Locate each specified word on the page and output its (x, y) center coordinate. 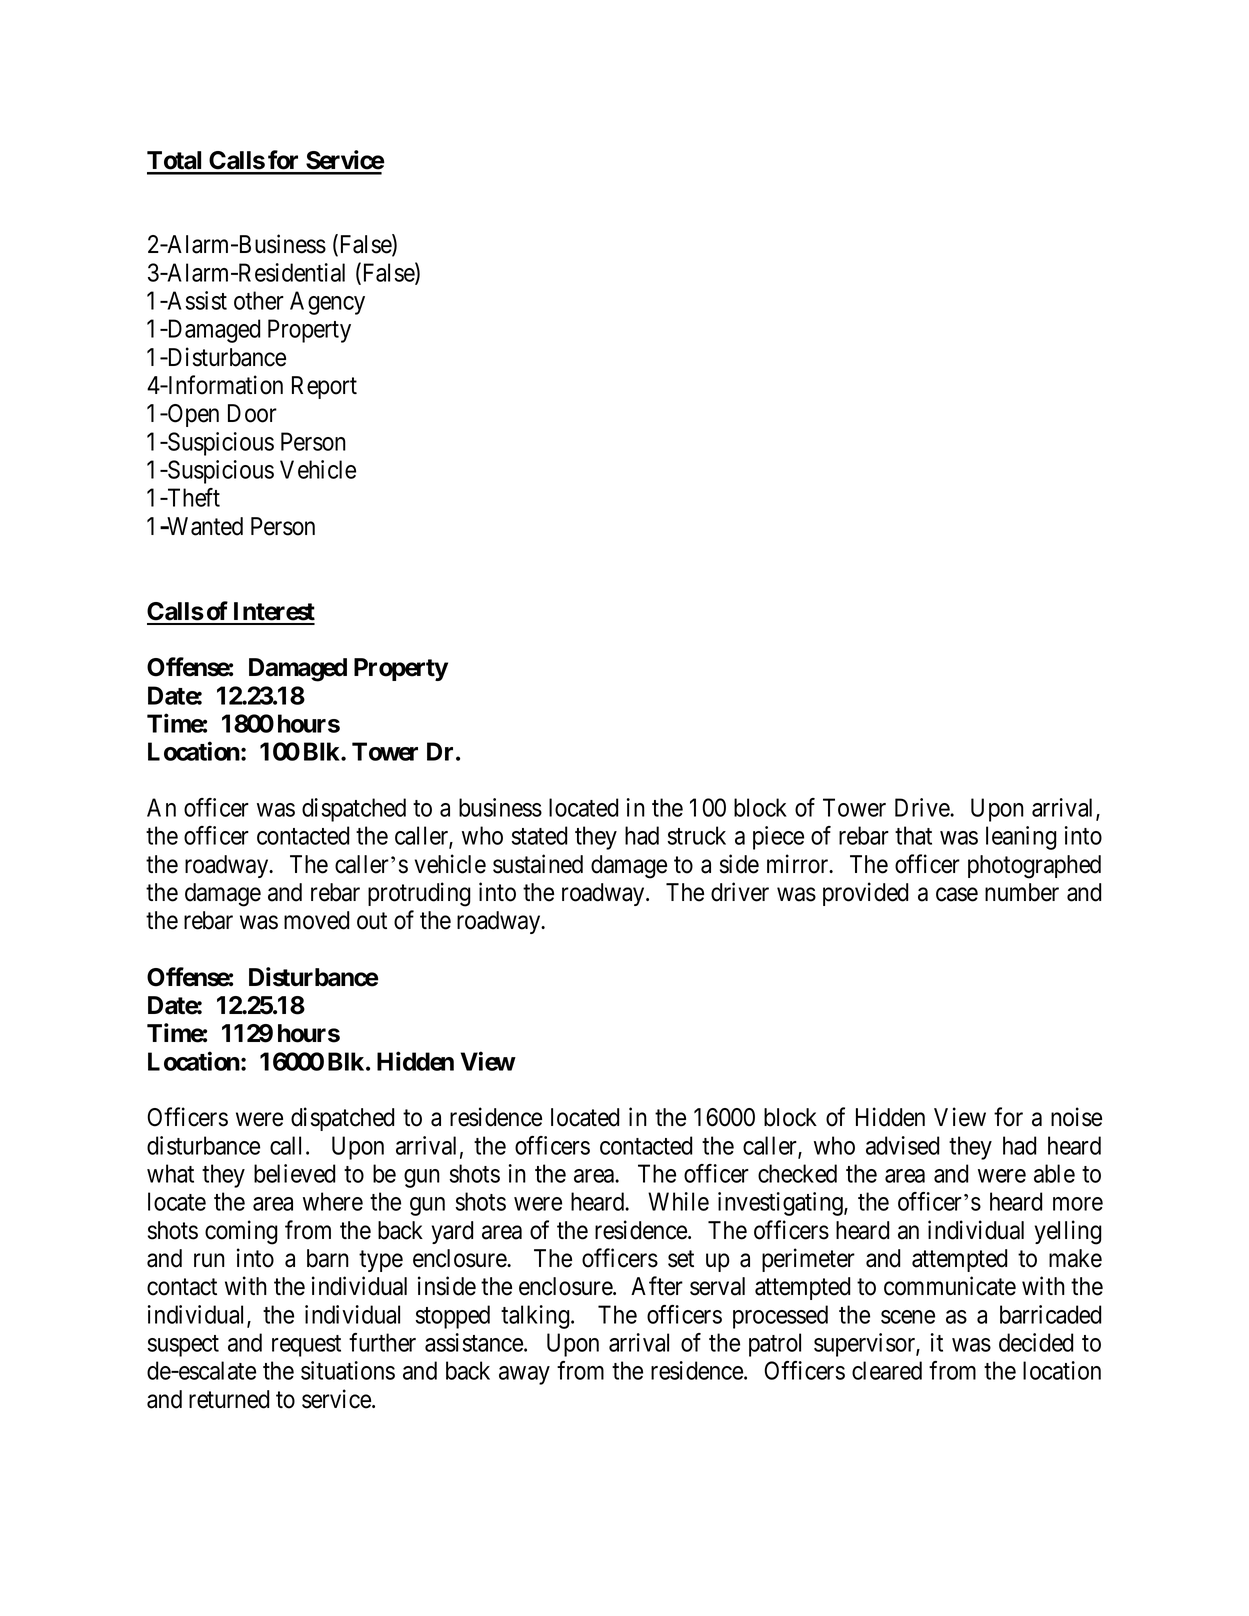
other (259, 300)
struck (697, 835)
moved (316, 920)
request (306, 1346)
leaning (1021, 838)
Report (324, 387)
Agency (327, 303)
